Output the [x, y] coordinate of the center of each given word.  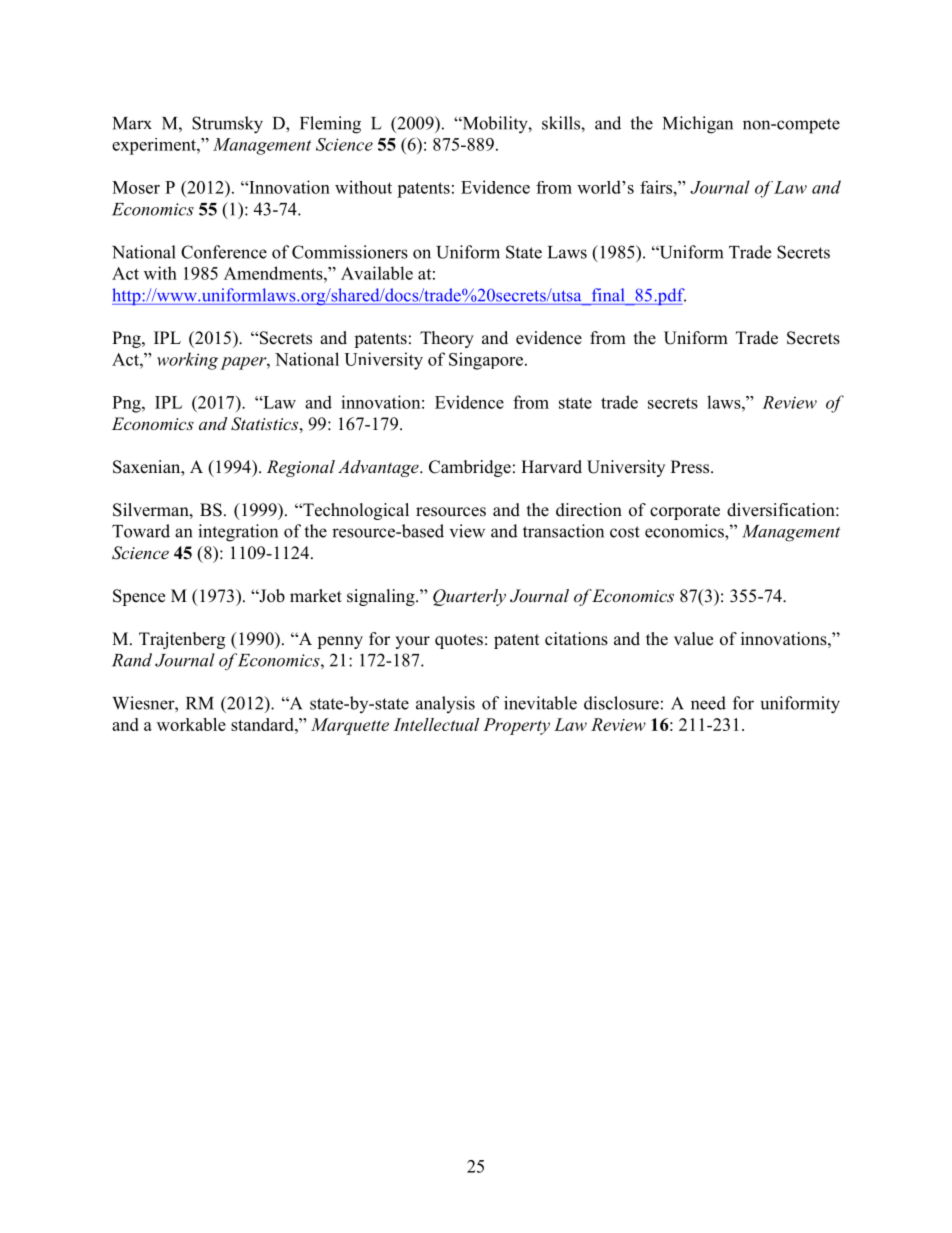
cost [625, 532]
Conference [224, 252]
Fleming [330, 125]
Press [691, 467]
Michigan [698, 125]
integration [238, 533]
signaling [382, 597]
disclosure [621, 703]
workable [191, 724]
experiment [155, 146]
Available [377, 273]
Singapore [487, 361]
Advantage [379, 468]
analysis [445, 704]
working [187, 361]
